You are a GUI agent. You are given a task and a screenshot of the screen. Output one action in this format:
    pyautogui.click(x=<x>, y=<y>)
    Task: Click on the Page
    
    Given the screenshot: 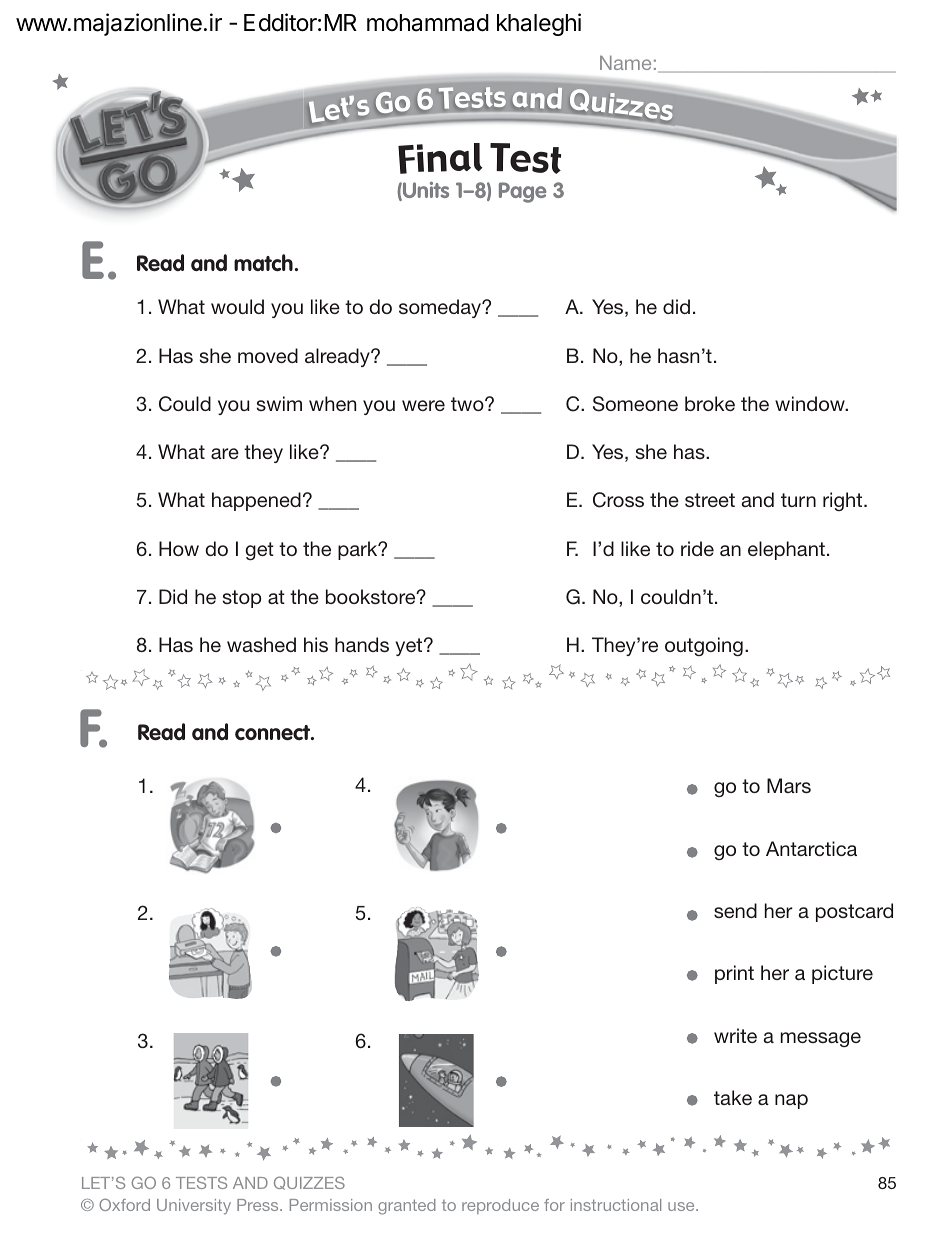 What is the action you would take?
    pyautogui.click(x=523, y=192)
